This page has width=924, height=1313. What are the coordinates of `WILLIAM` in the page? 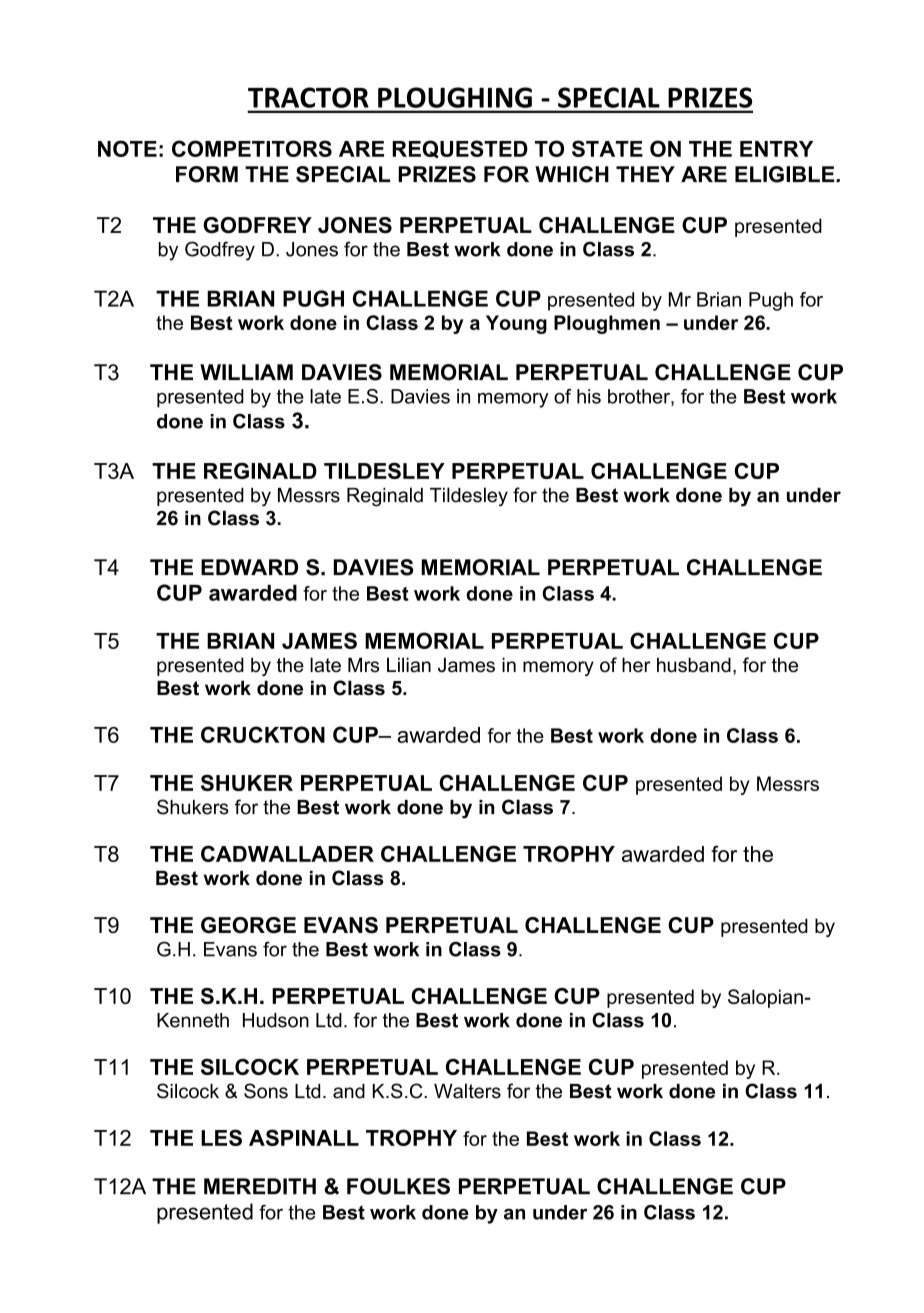 It's located at (246, 372).
